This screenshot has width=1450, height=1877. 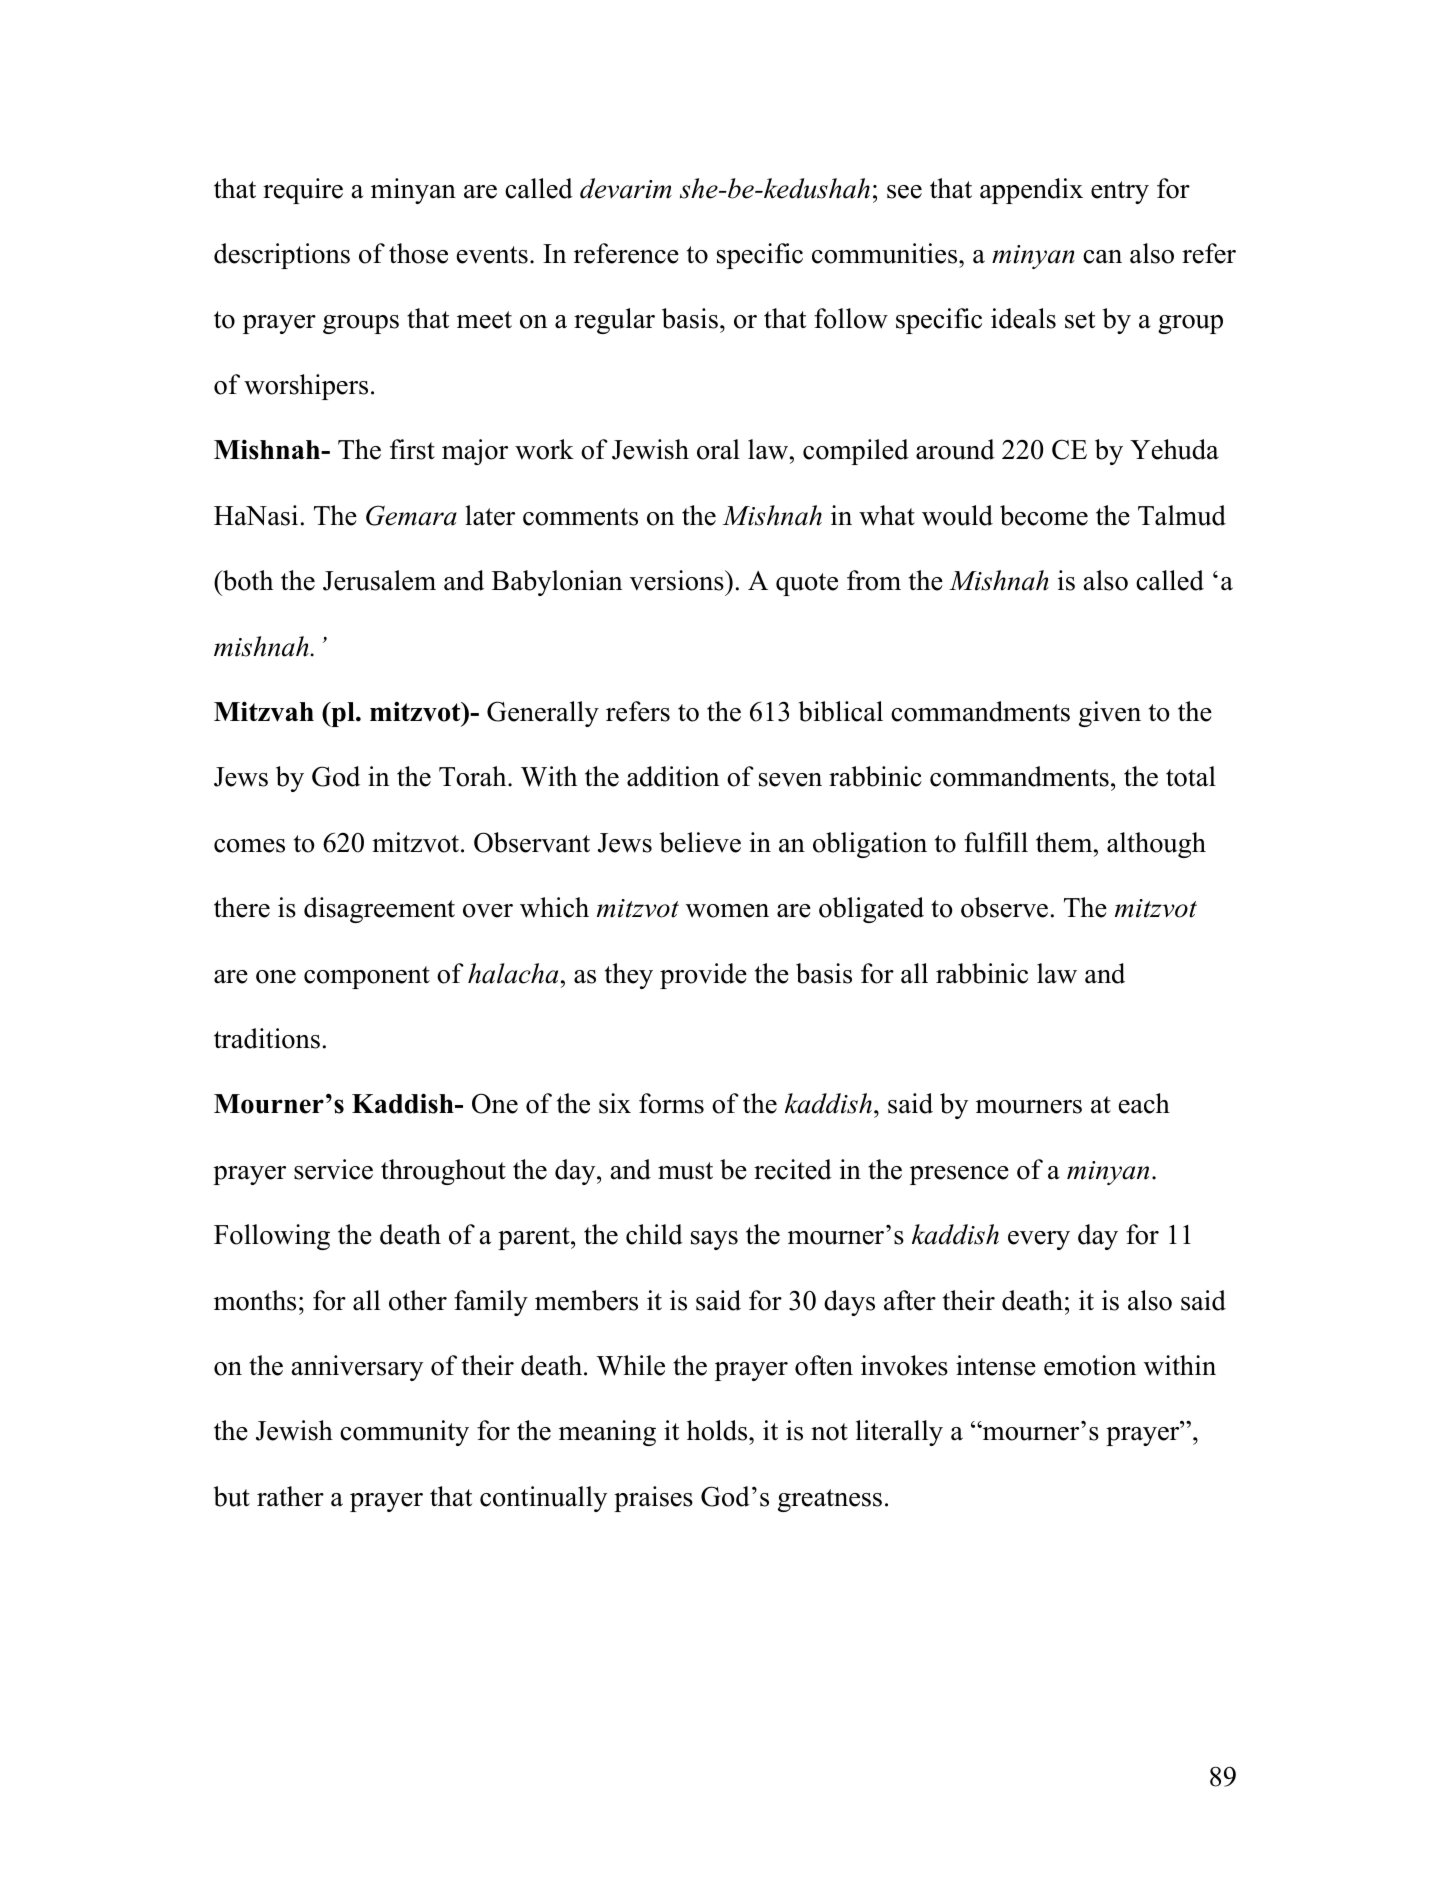 What do you see at coordinates (1102, 257) in the screenshot?
I see `can` at bounding box center [1102, 257].
